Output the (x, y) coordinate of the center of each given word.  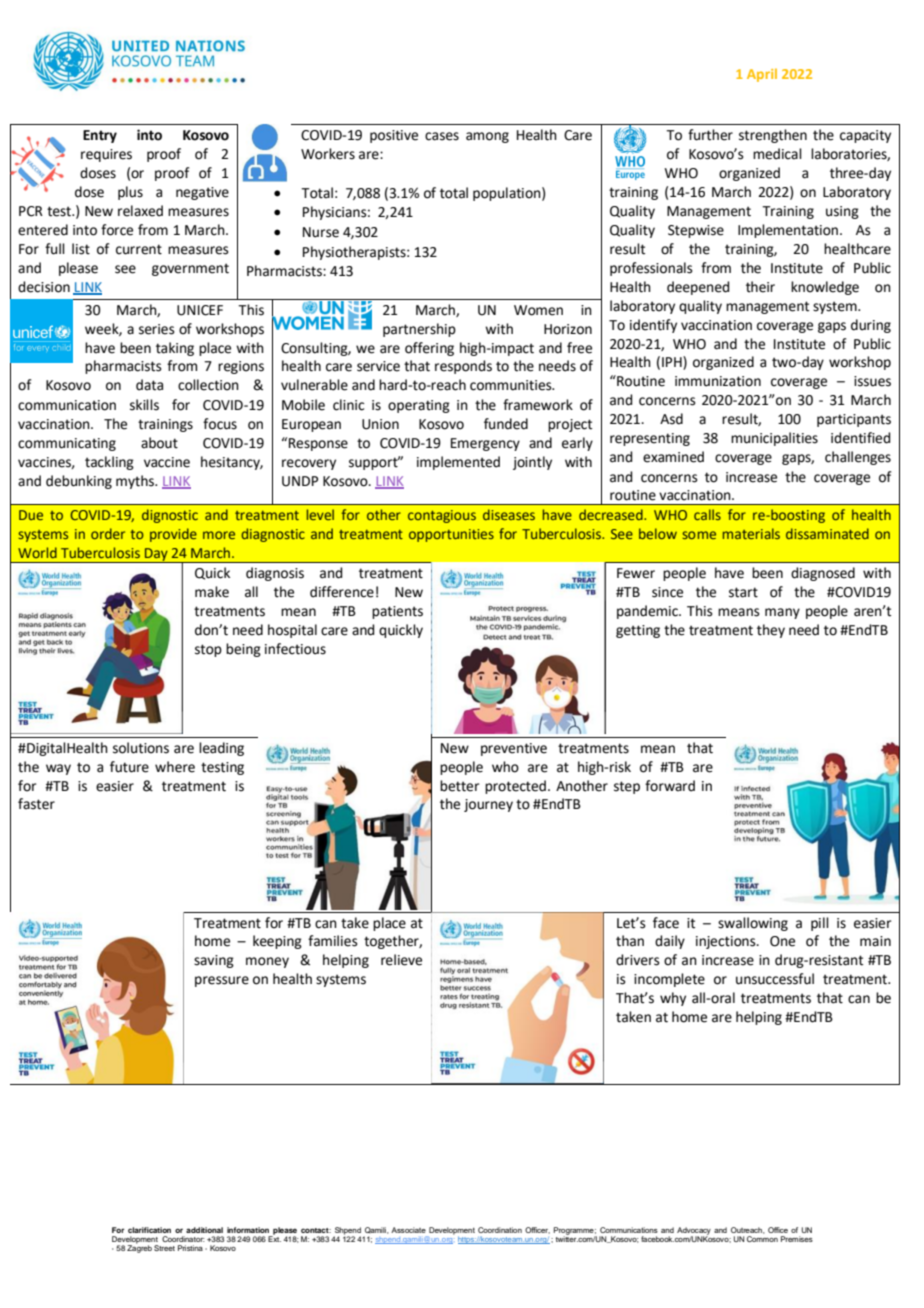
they (771, 631)
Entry (100, 136)
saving (214, 961)
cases (442, 136)
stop (208, 650)
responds (463, 367)
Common (762, 1239)
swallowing (753, 924)
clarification (149, 1230)
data (149, 385)
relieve (401, 960)
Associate (408, 1230)
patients (397, 612)
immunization (718, 381)
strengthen (773, 136)
